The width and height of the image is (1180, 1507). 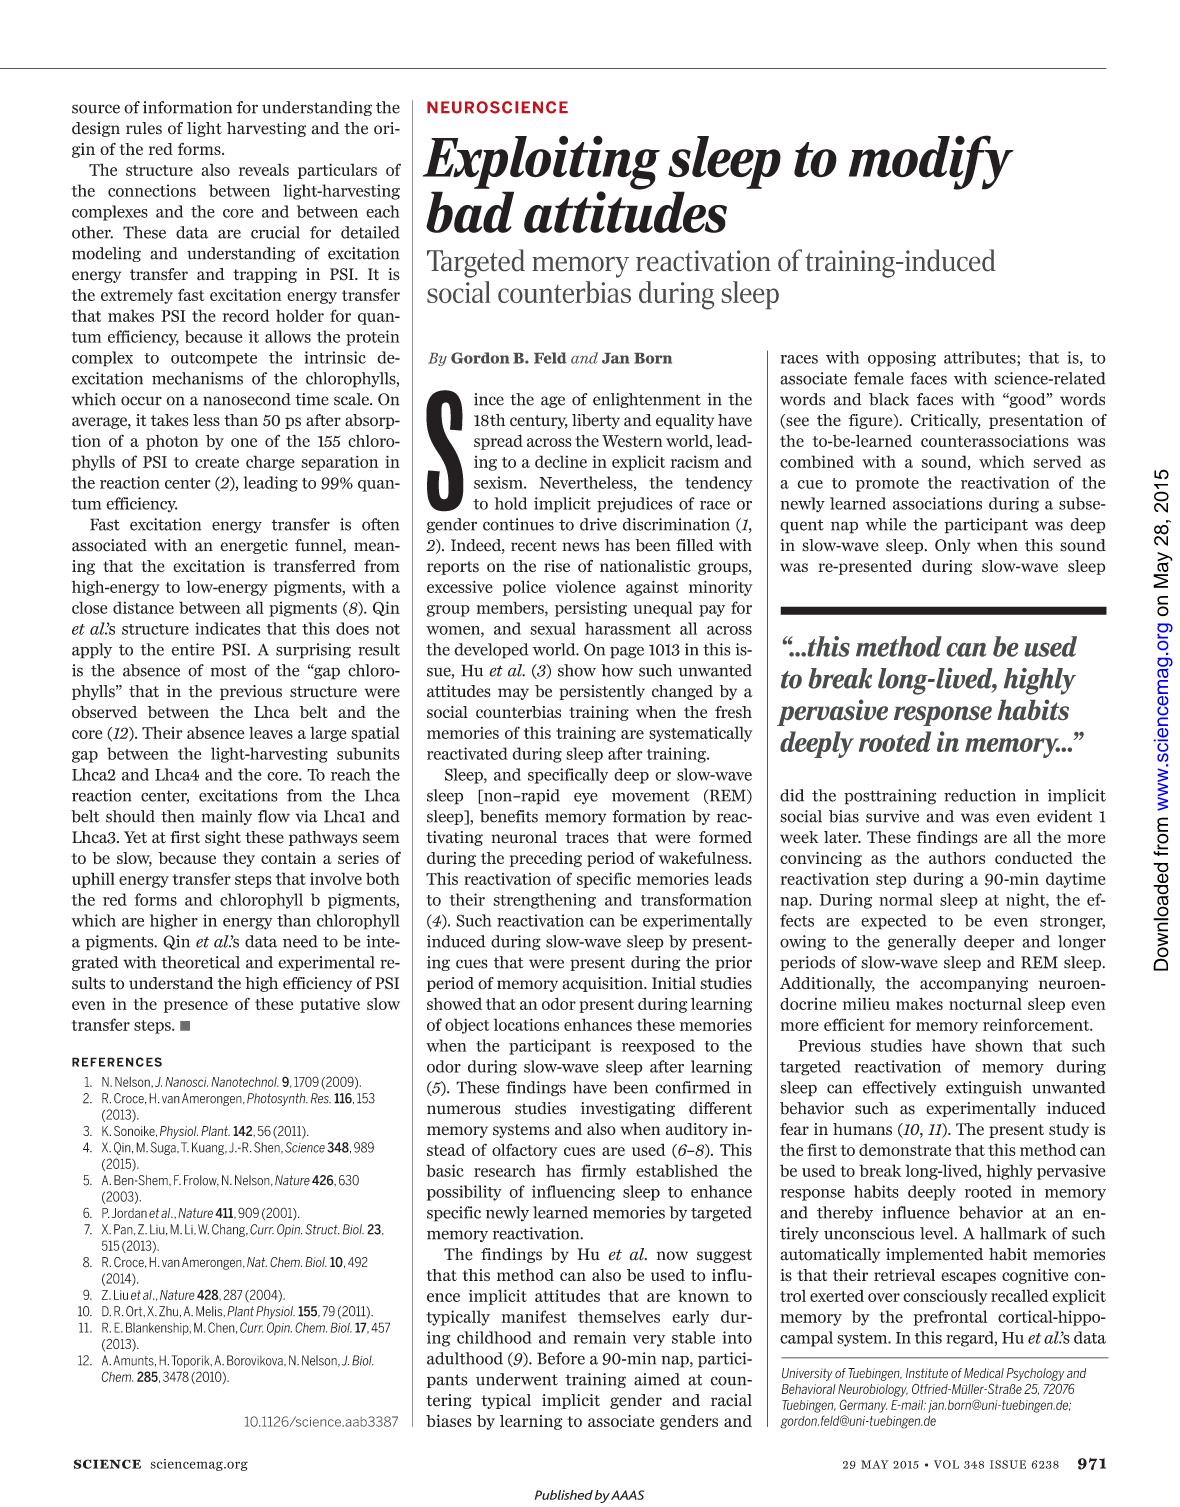 I want to click on indicates, so click(x=227, y=628).
